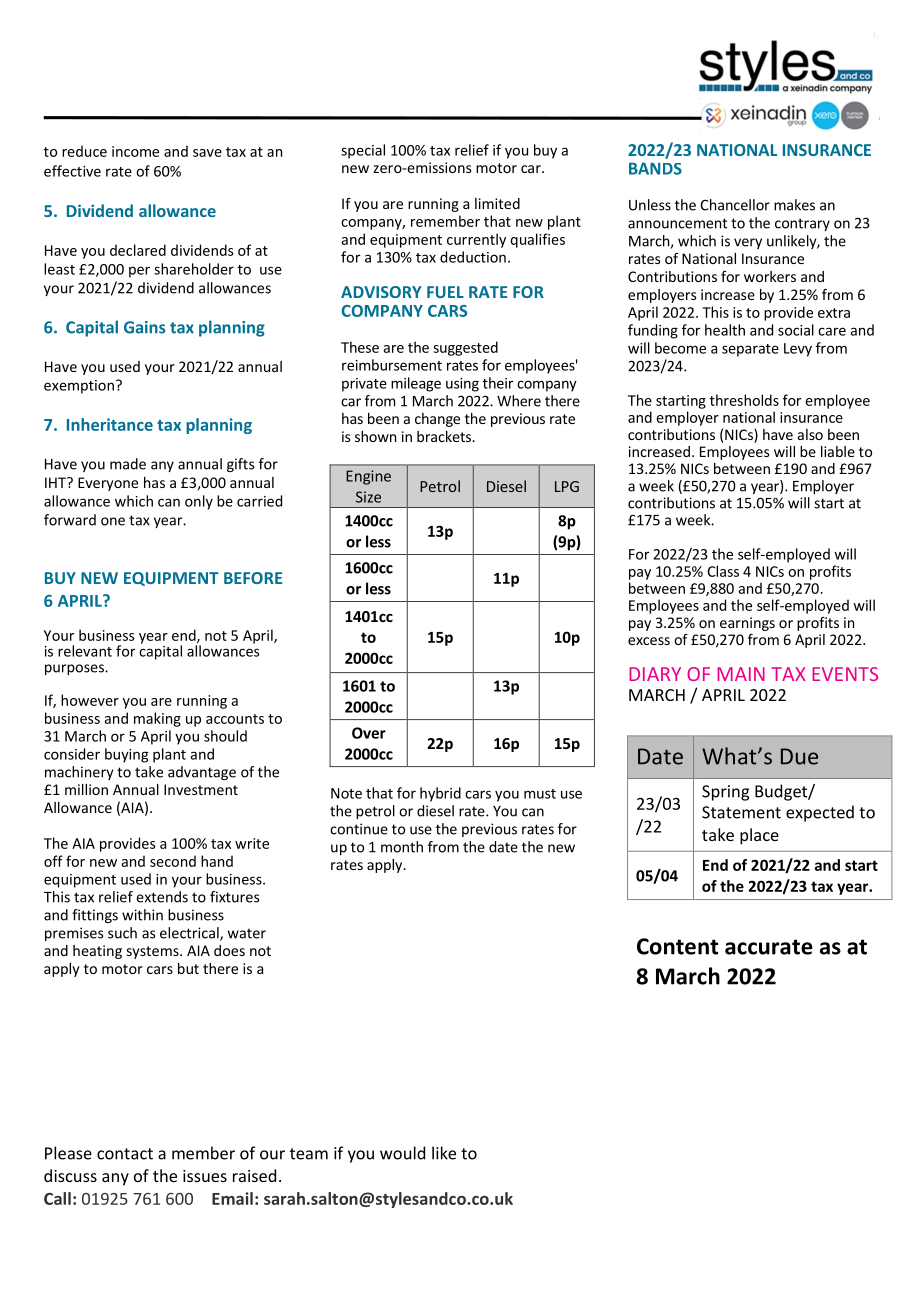 The image size is (924, 1307). Describe the element at coordinates (677, 946) in the screenshot. I see `Content` at that location.
